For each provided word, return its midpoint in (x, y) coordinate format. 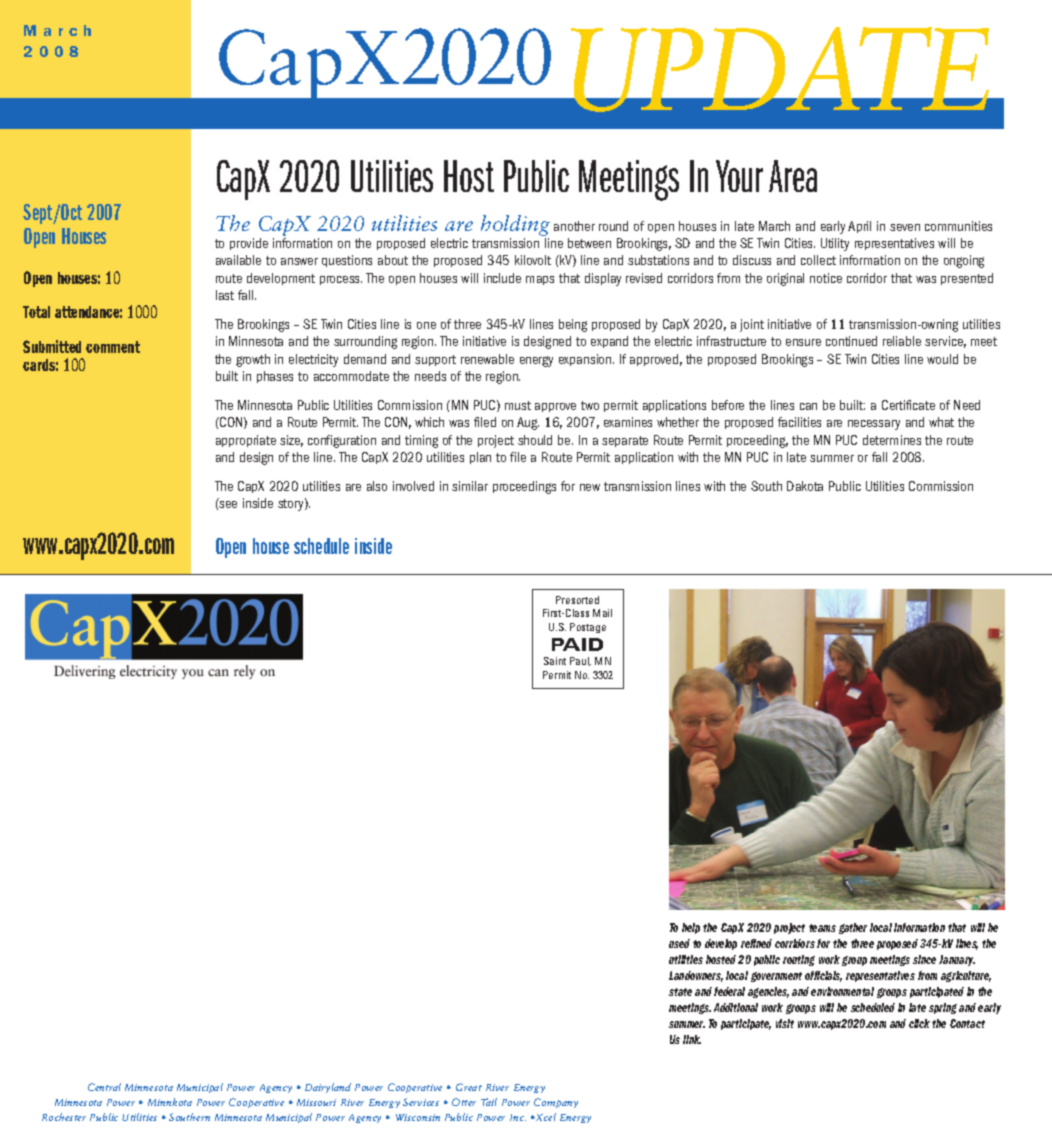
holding (515, 227)
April (859, 227)
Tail (489, 1102)
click (919, 1023)
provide (249, 244)
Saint (555, 661)
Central (104, 1087)
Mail (602, 613)
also (377, 486)
